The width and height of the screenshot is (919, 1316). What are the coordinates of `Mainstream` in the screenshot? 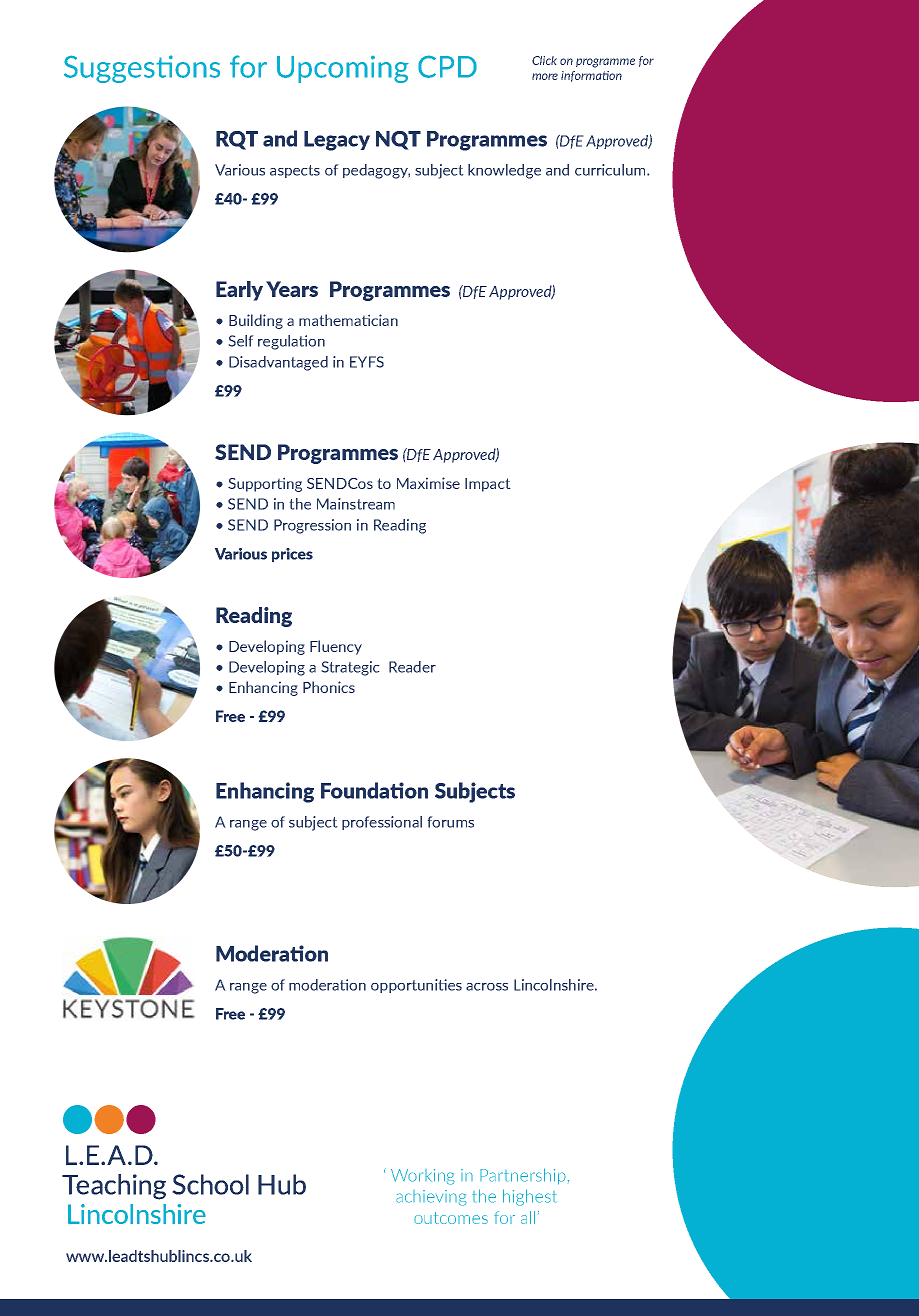 It's located at (356, 504).
